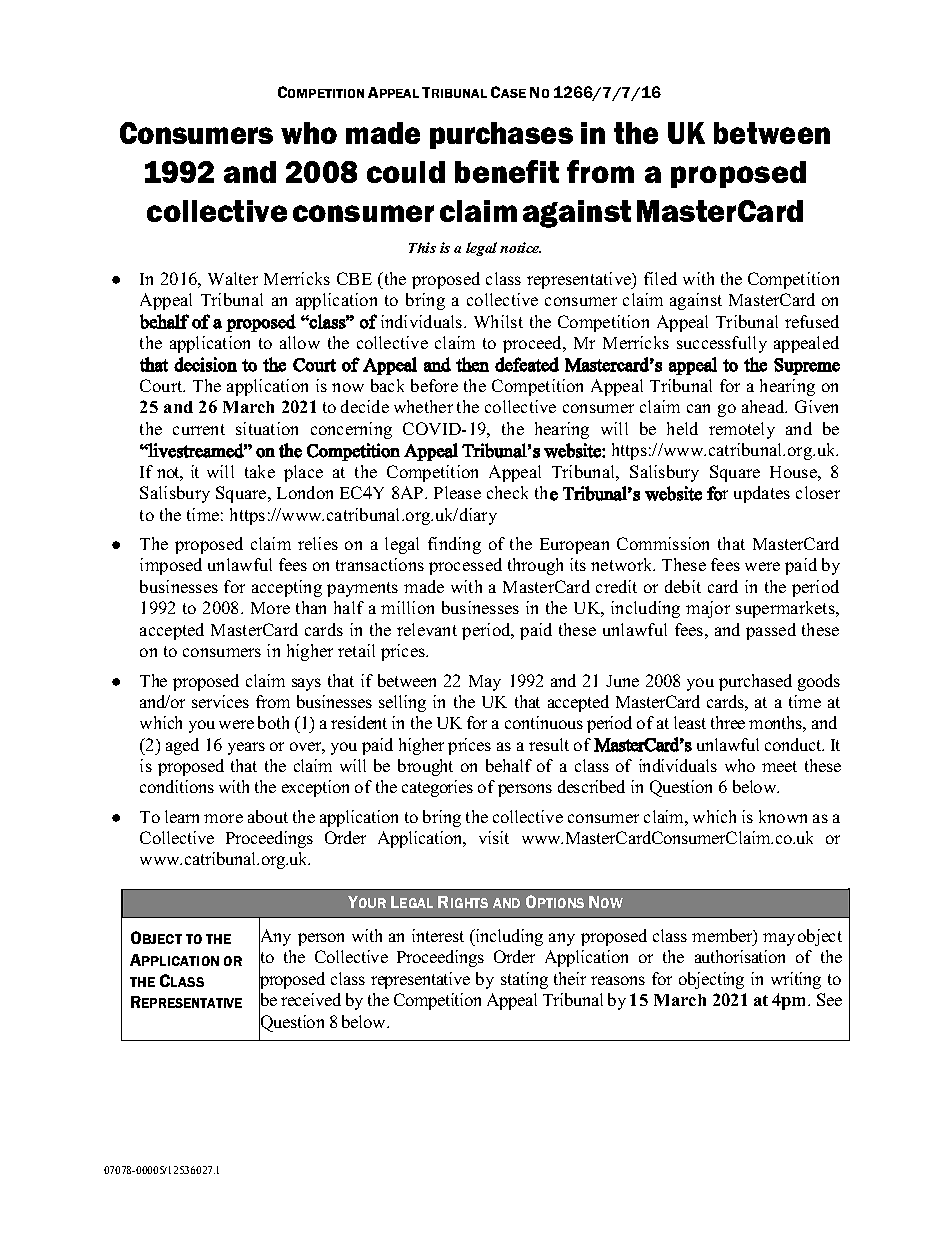 This image has height=1233, width=952. Describe the element at coordinates (507, 171) in the image. I see `benefit` at that location.
